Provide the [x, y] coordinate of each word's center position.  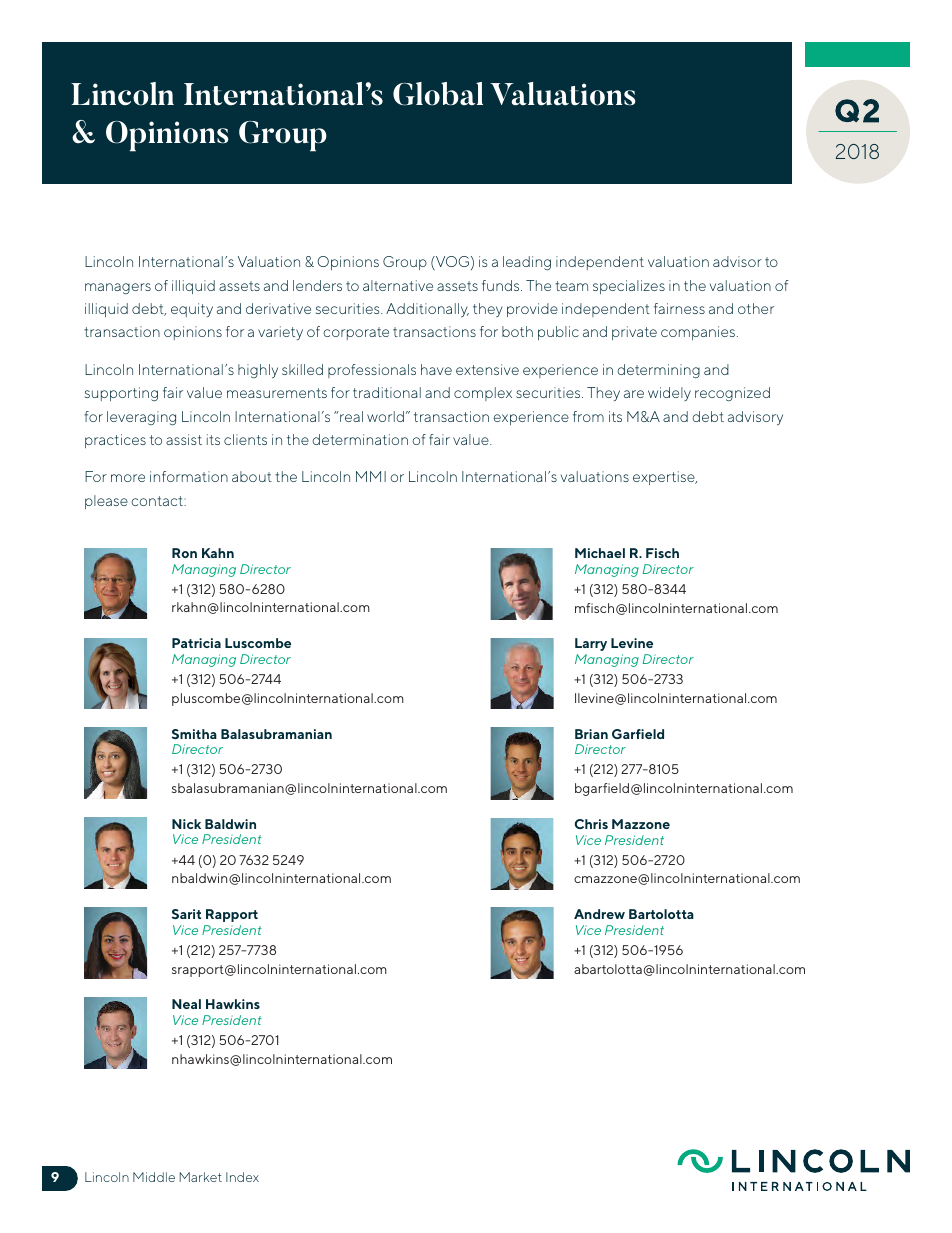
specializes [629, 287]
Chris [591, 824]
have [436, 369]
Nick [186, 824]
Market [201, 1177]
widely [669, 394]
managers [118, 288]
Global [438, 94]
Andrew [599, 914]
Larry [591, 644]
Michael [600, 553]
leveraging [141, 418]
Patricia [196, 643]
